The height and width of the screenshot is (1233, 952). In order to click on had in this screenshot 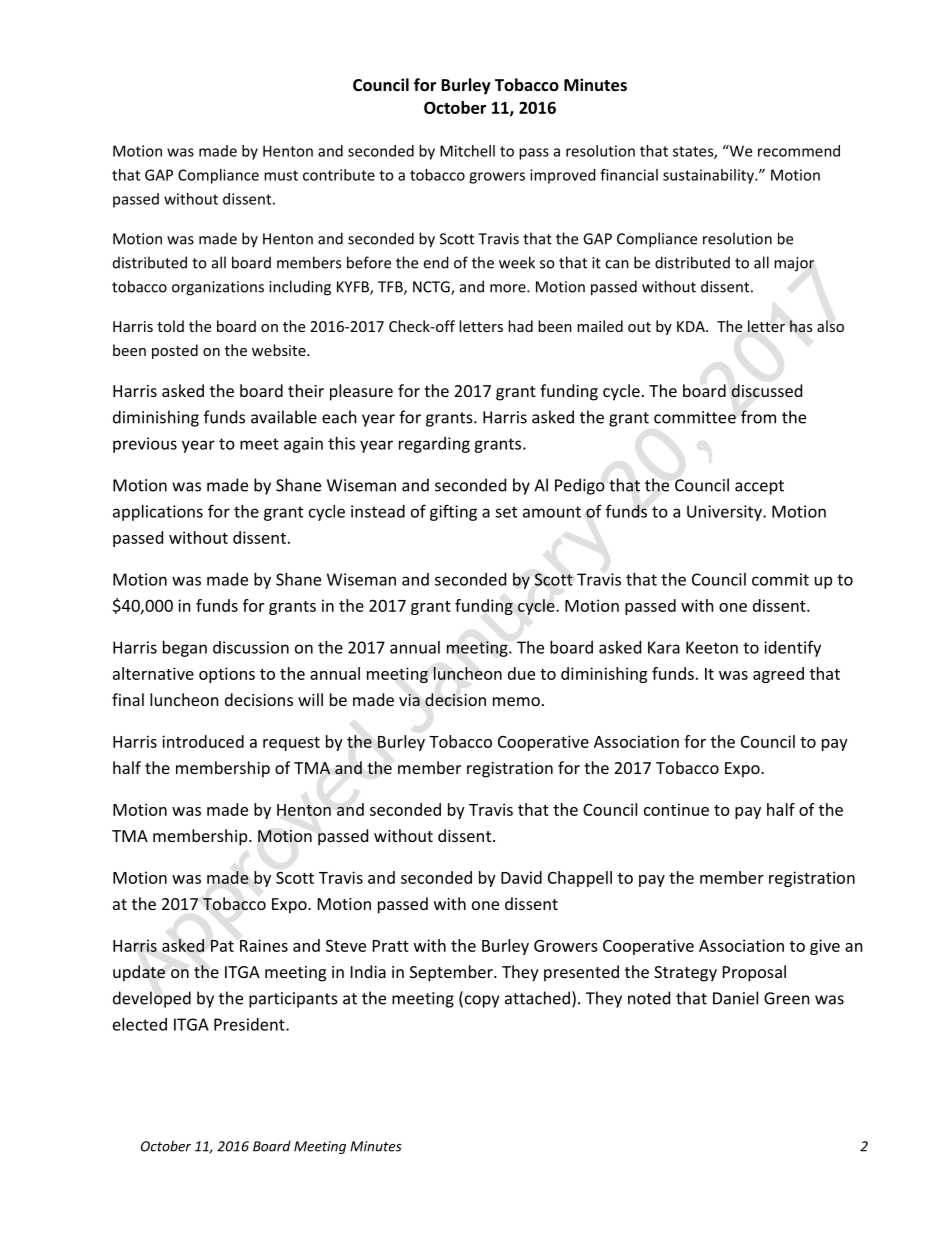, I will do `click(520, 326)`.
